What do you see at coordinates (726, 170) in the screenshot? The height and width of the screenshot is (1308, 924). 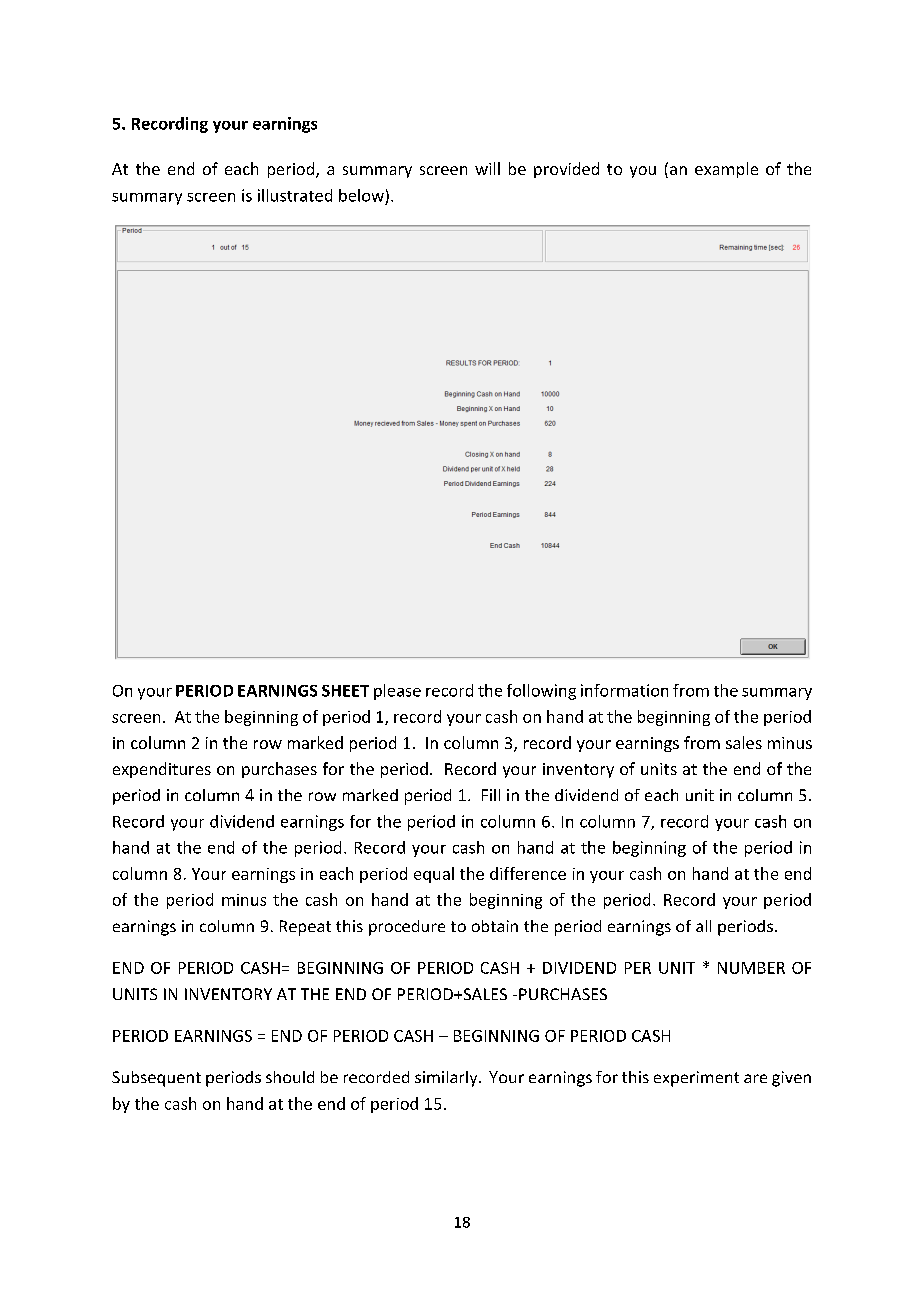 I see `example` at bounding box center [726, 170].
